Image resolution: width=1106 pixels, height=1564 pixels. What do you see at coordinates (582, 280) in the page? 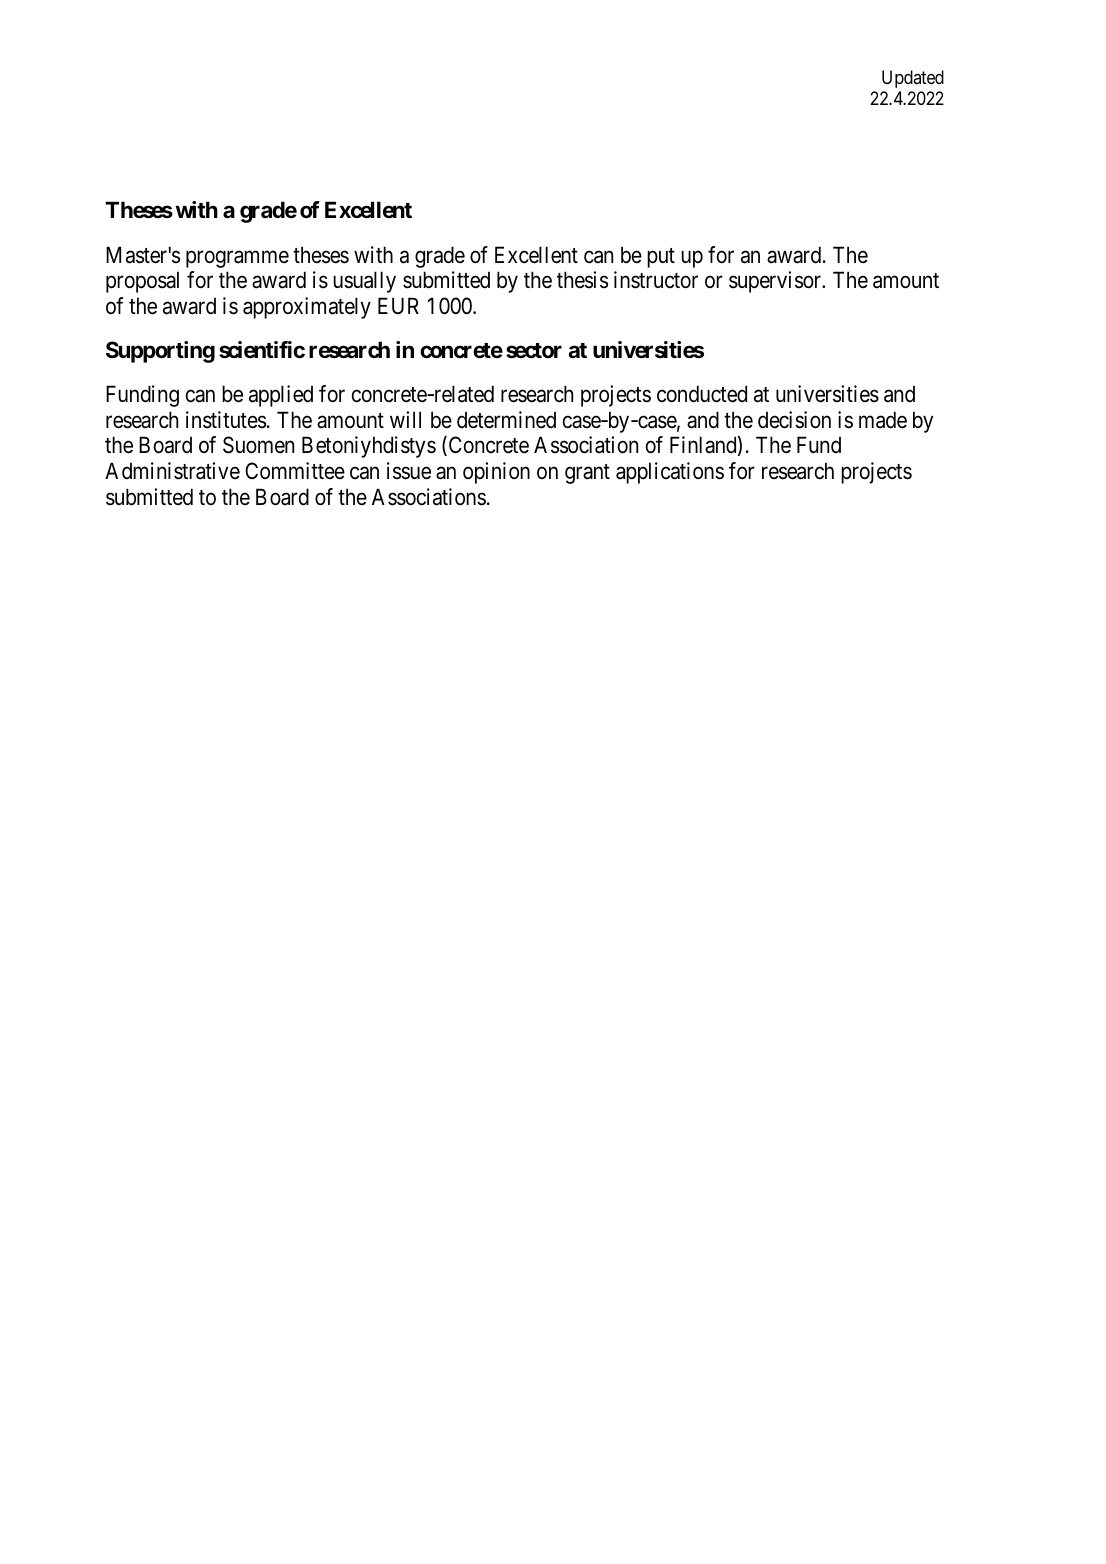
I see `thesis` at bounding box center [582, 280].
